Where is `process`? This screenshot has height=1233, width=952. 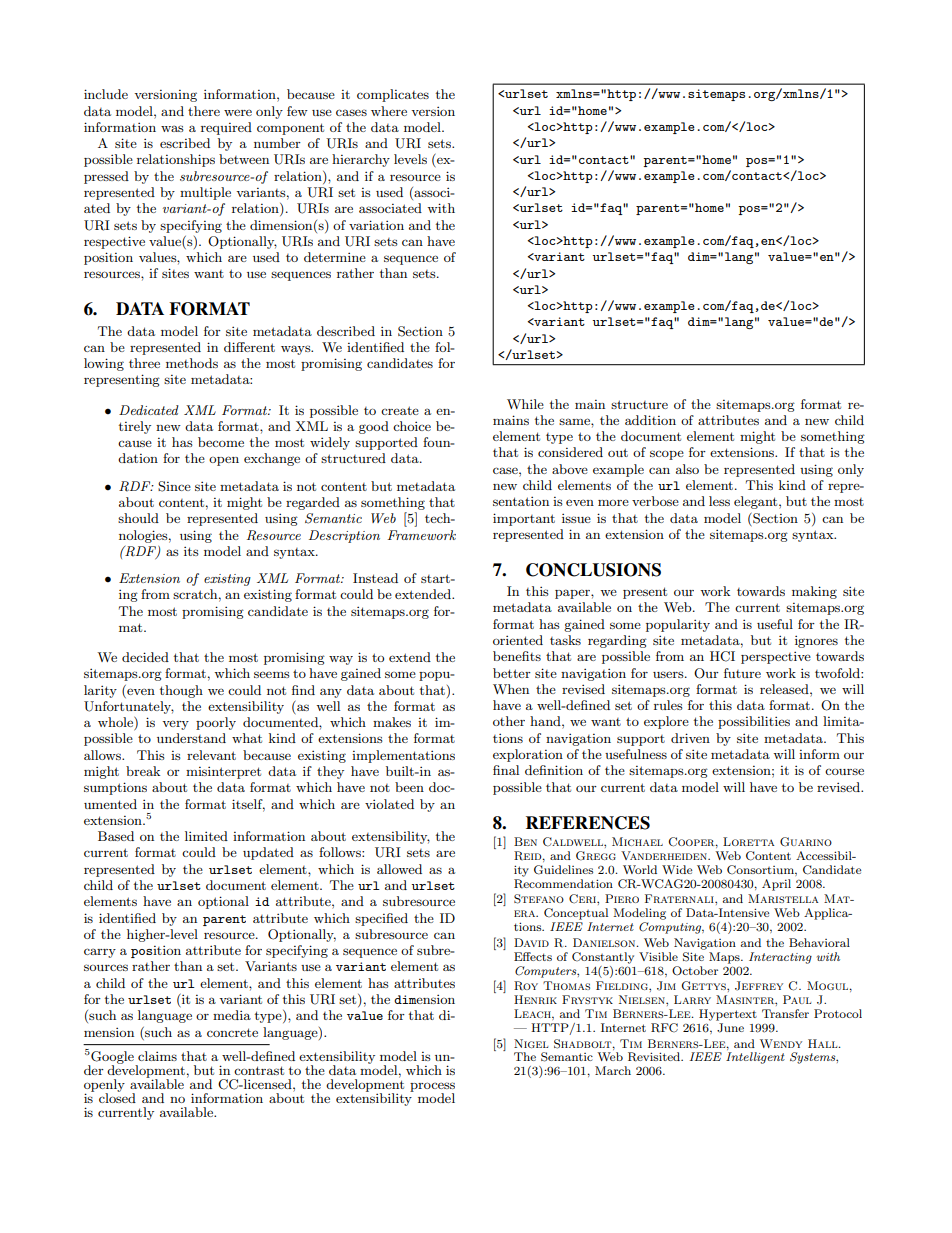
process is located at coordinates (432, 1088).
